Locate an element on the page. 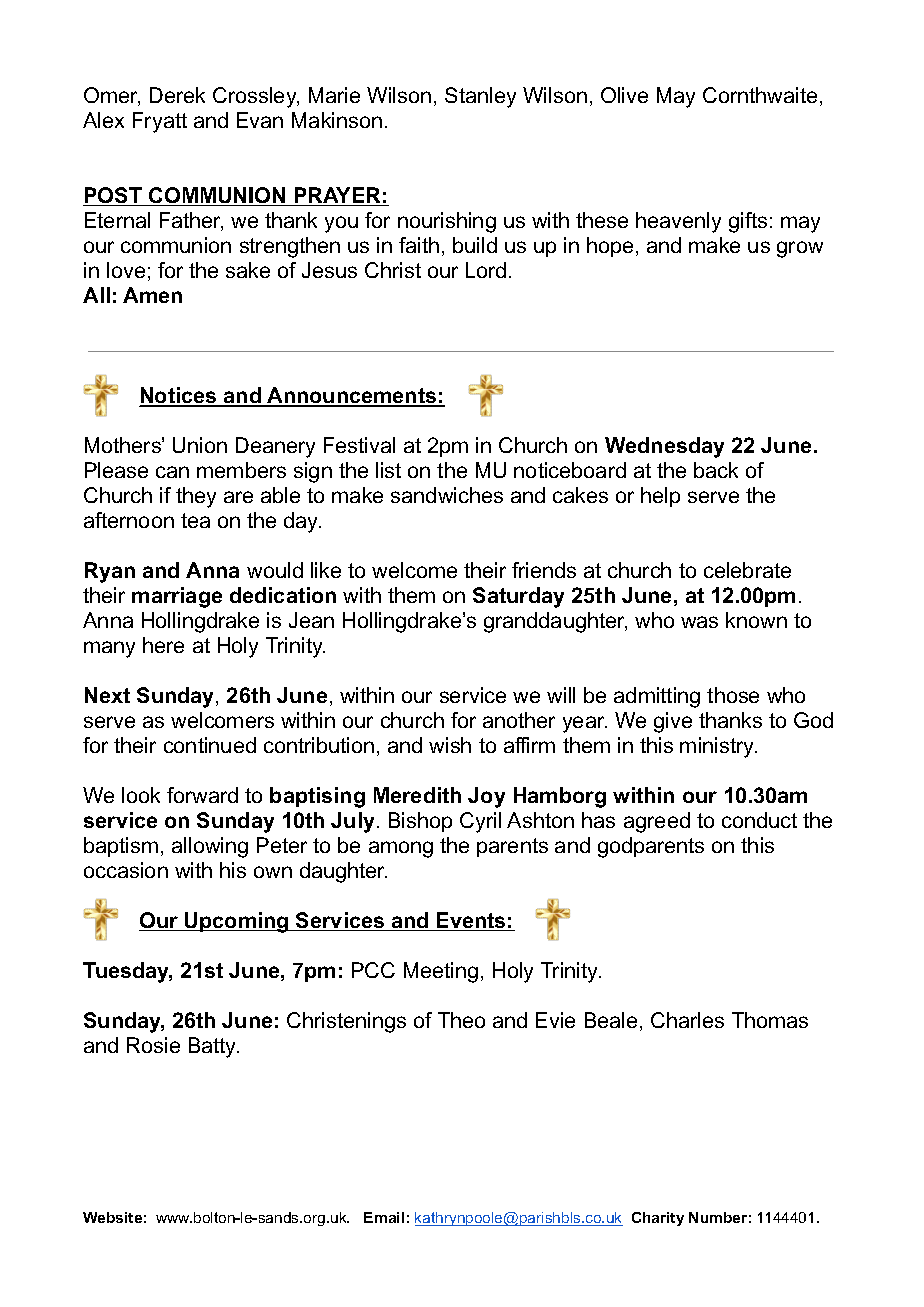  Charles is located at coordinates (687, 1020).
